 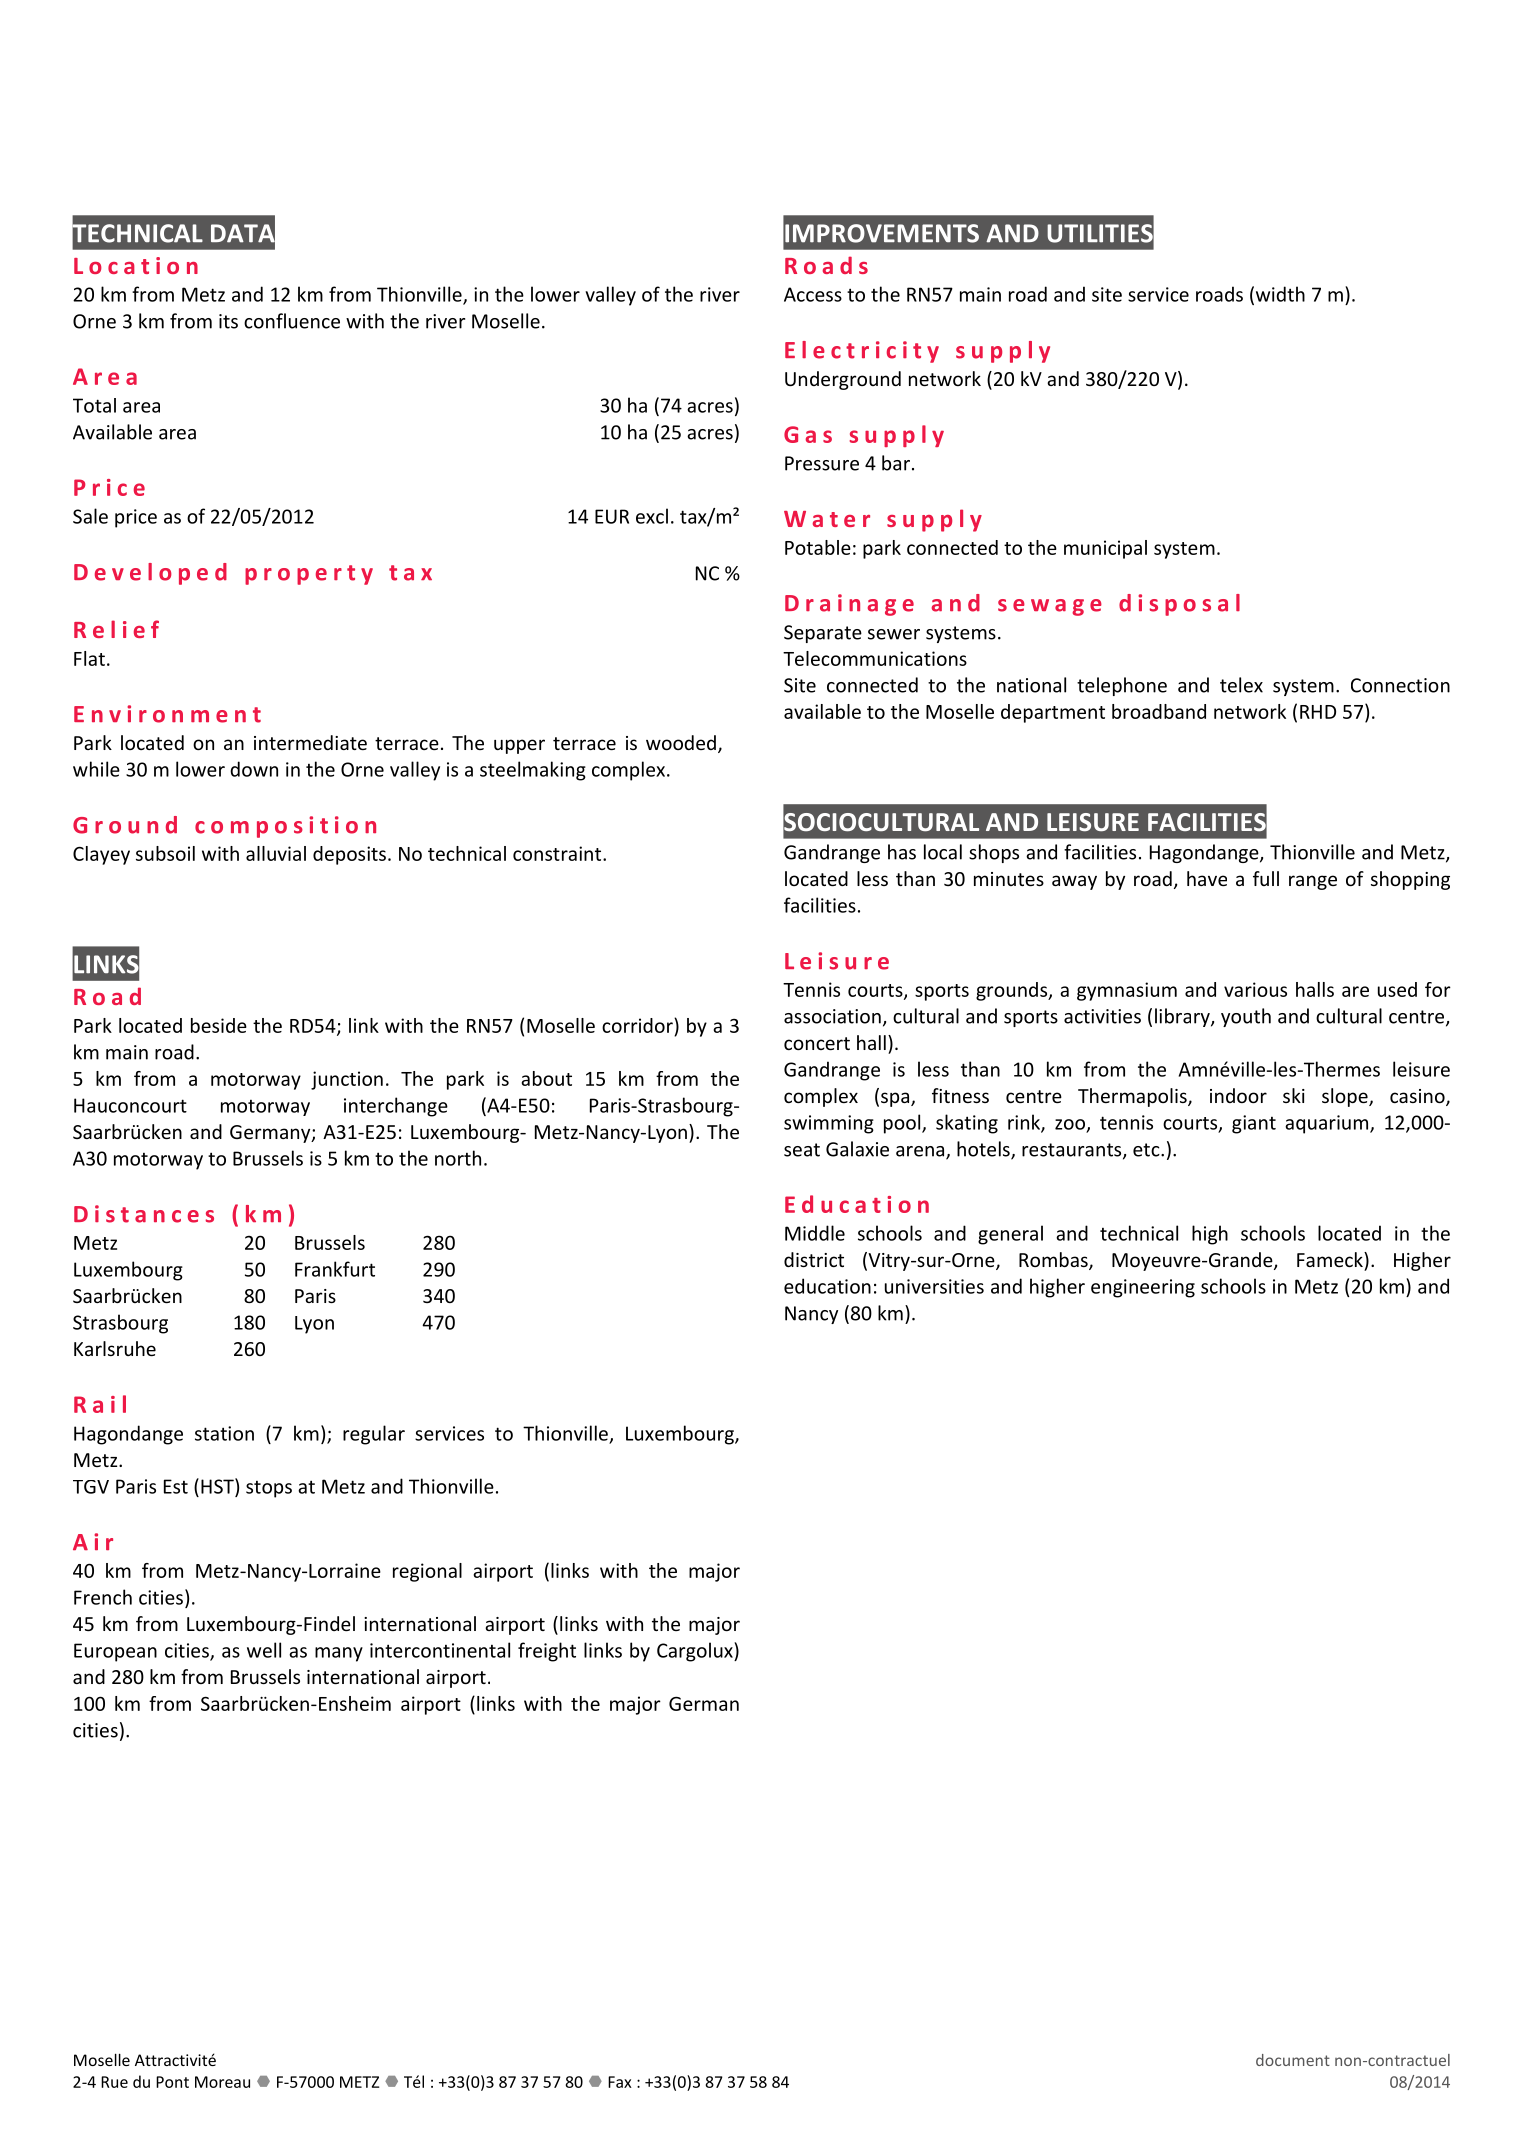 What do you see at coordinates (292, 321) in the image?
I see `confluence` at bounding box center [292, 321].
